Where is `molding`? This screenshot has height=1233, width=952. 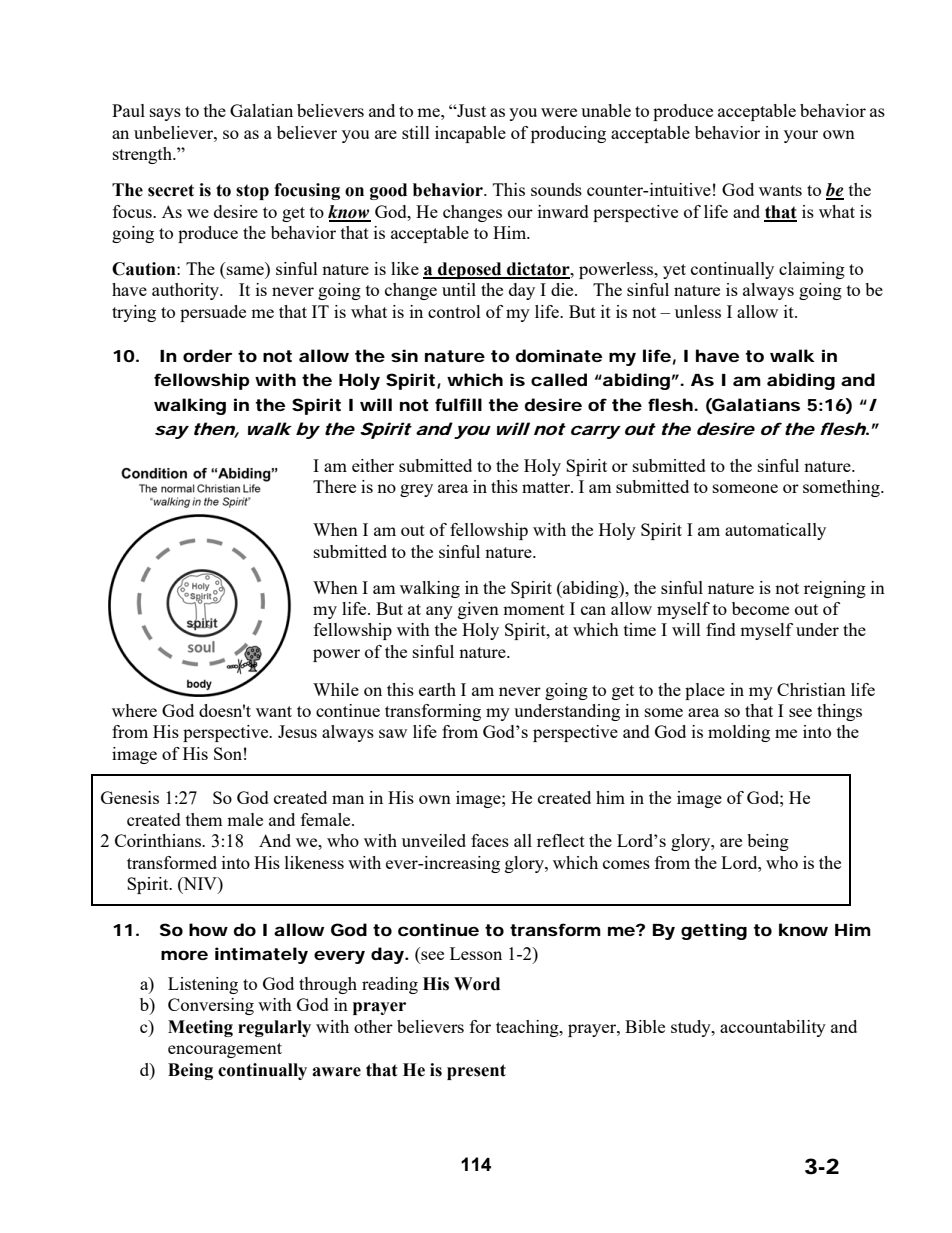 molding is located at coordinates (739, 733).
